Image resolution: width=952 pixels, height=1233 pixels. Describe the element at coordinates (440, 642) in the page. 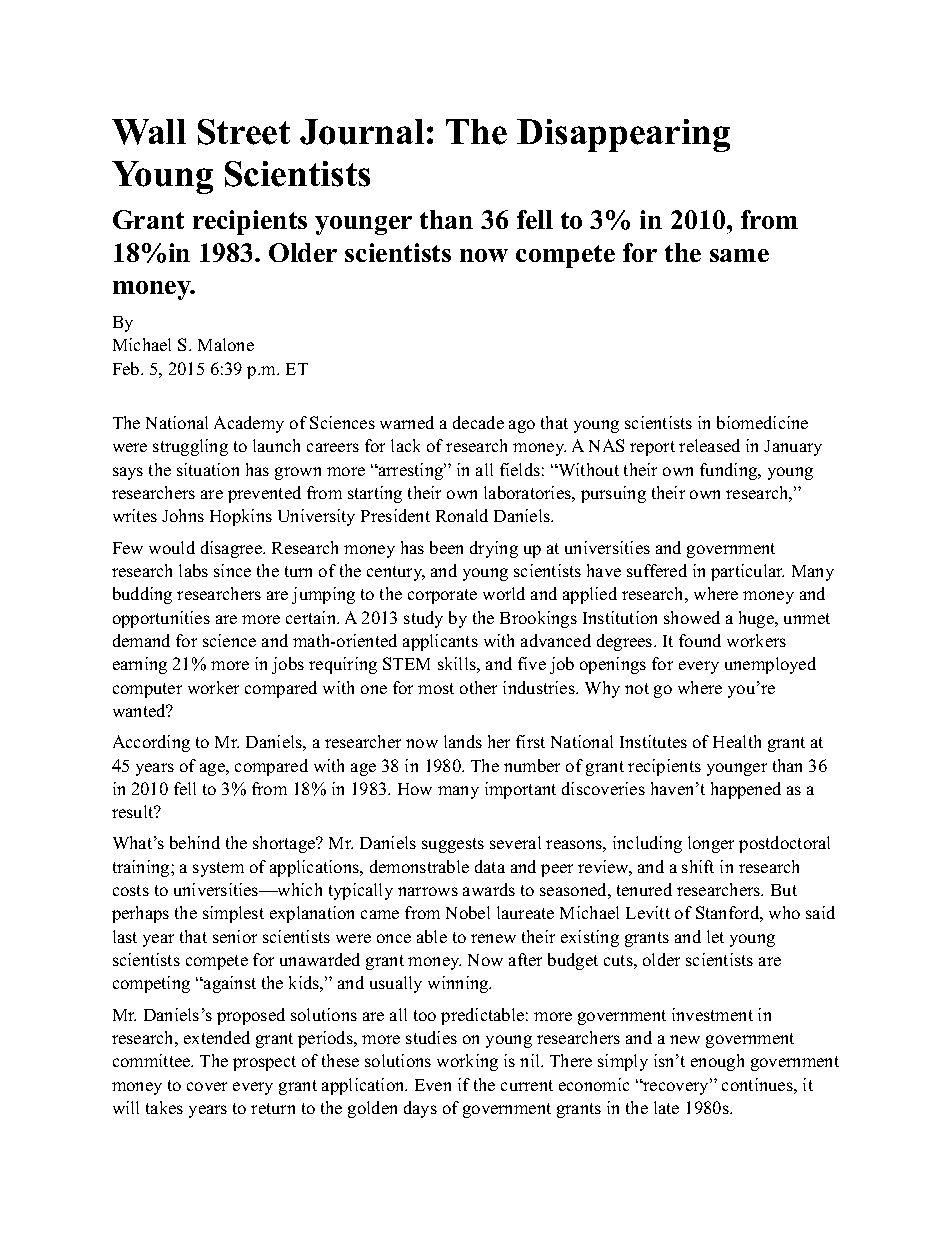

I see `applicants` at that location.
